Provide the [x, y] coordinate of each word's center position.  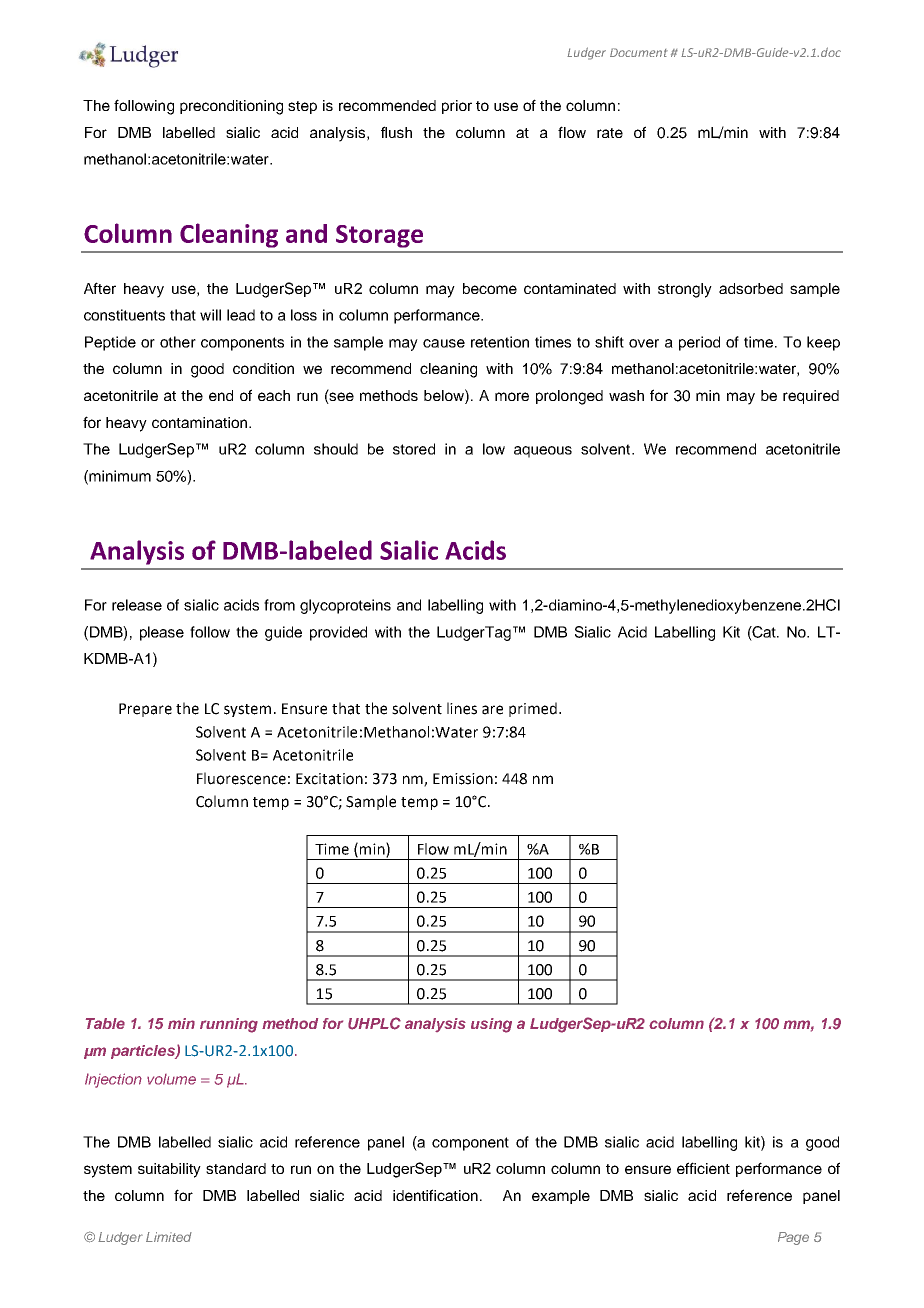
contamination [201, 422]
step [302, 107]
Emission [463, 779]
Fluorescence [241, 778]
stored [414, 449]
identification [435, 1195]
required [811, 397]
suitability [169, 1170]
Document [639, 52]
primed [534, 709]
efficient [703, 1168]
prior [457, 107]
